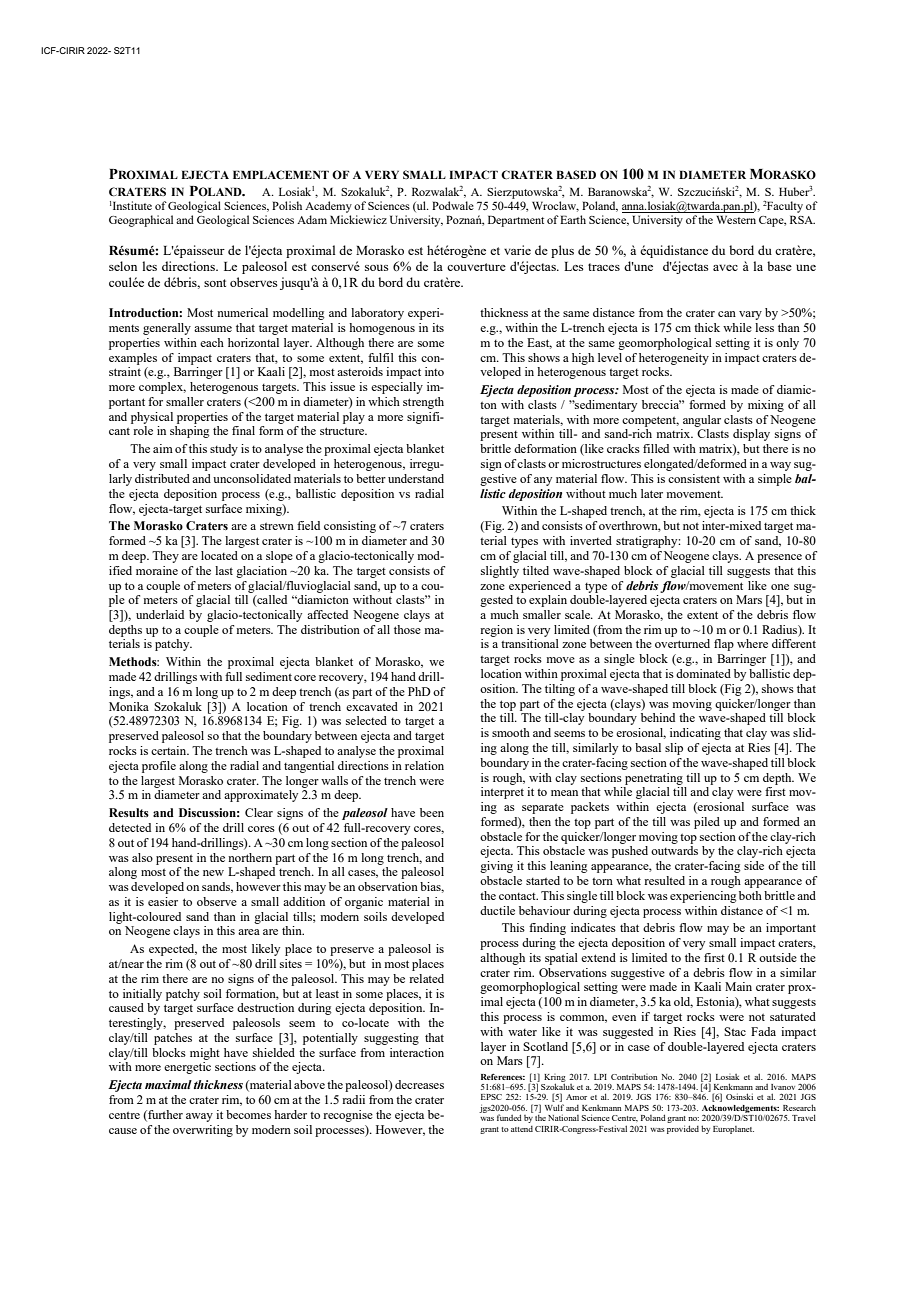  Describe the element at coordinates (562, 251) in the screenshot. I see `plus` at that location.
